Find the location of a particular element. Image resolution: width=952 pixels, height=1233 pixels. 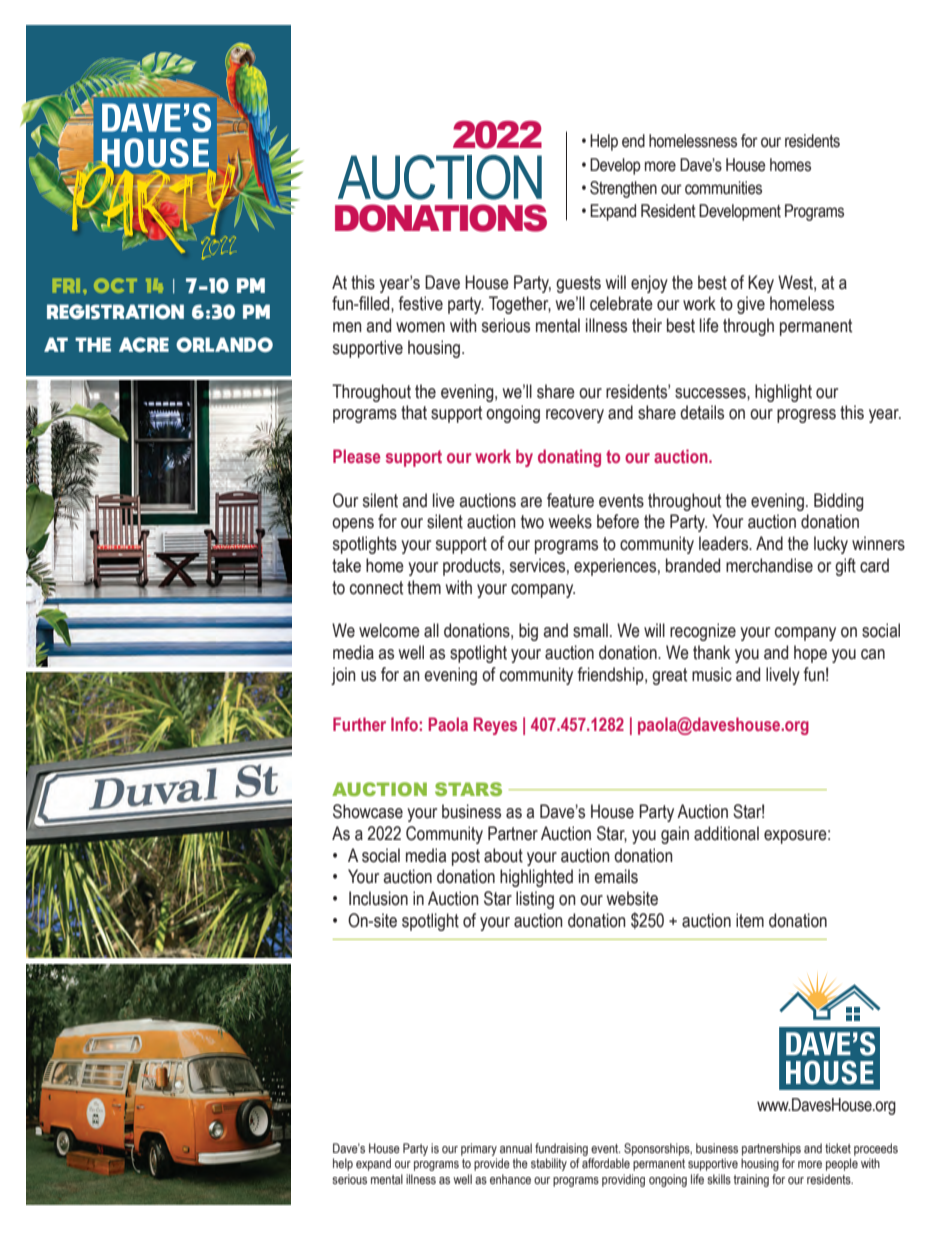

donating is located at coordinates (569, 458).
